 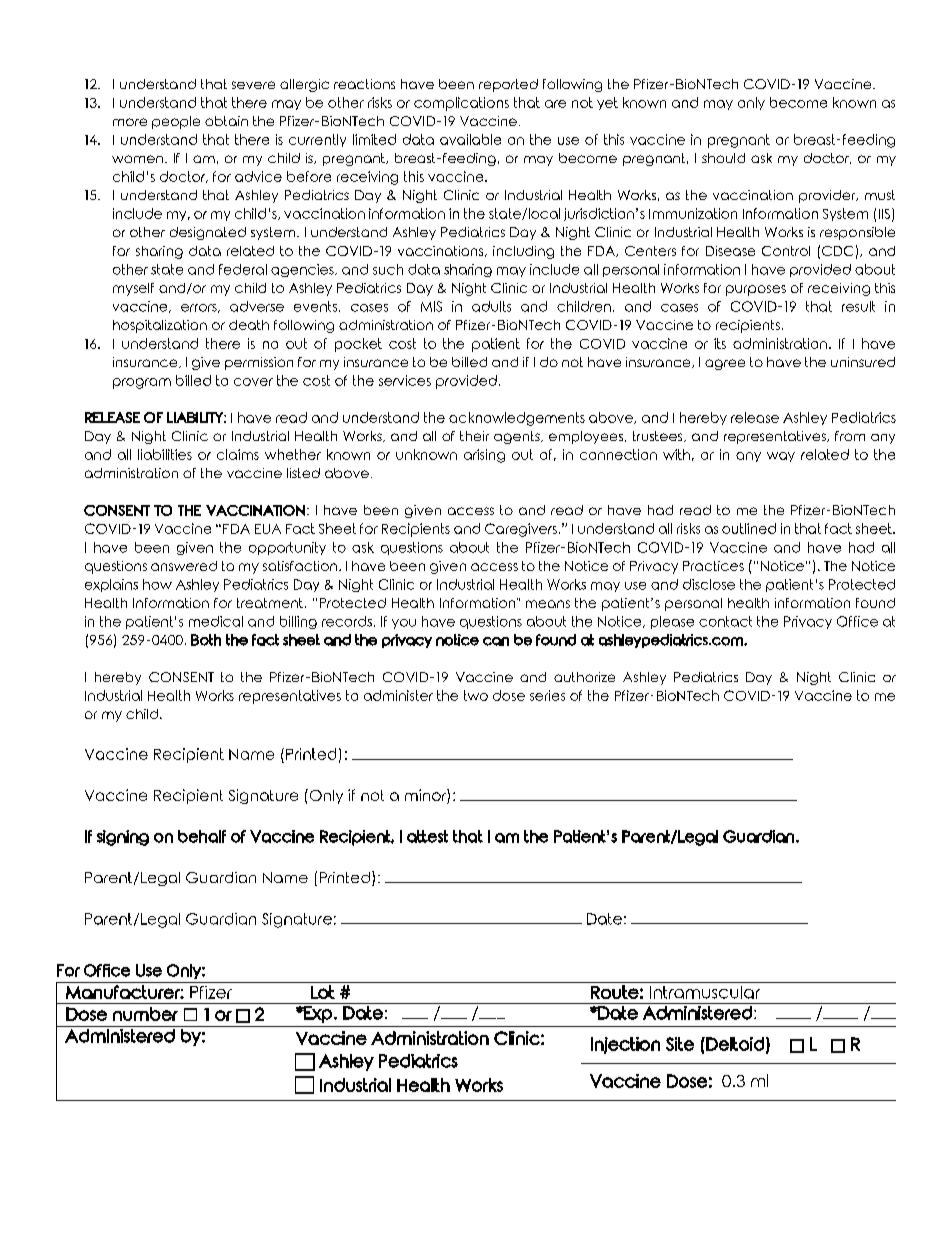 What do you see at coordinates (734, 1044) in the document?
I see `Deltoid` at bounding box center [734, 1044].
